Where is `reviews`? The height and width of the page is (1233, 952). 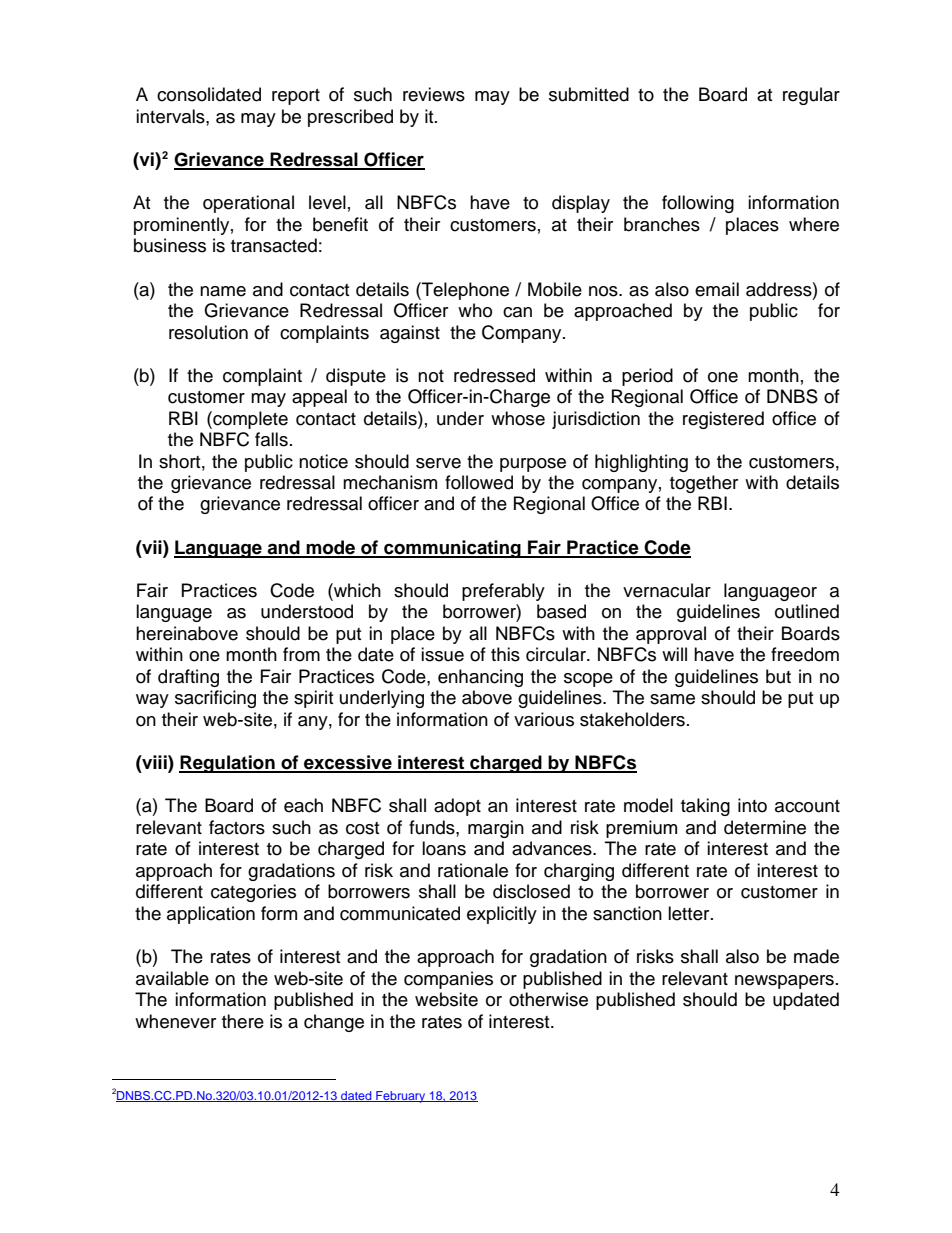 reviews is located at coordinates (434, 94).
